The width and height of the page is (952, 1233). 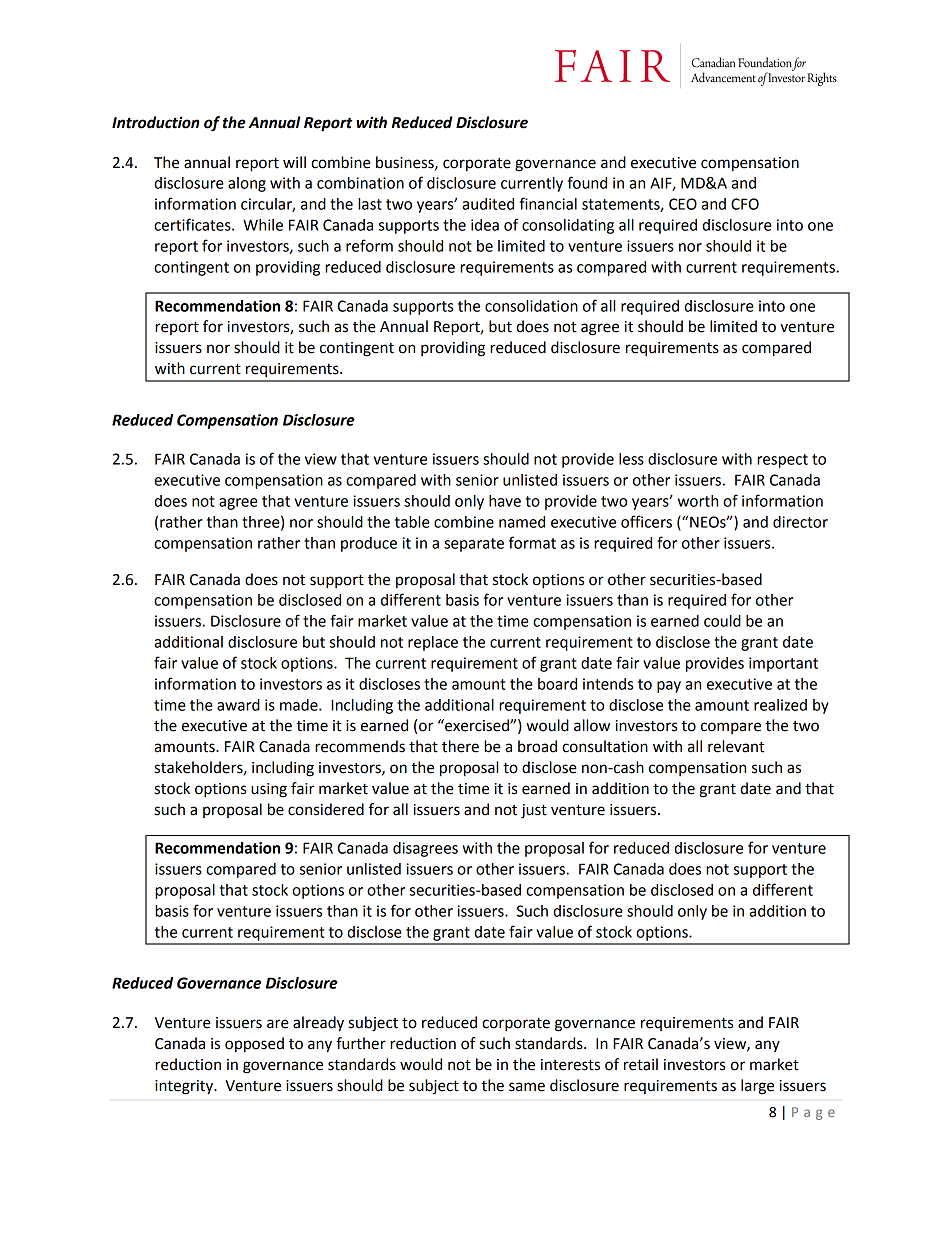 What do you see at coordinates (722, 621) in the page?
I see `could` at bounding box center [722, 621].
